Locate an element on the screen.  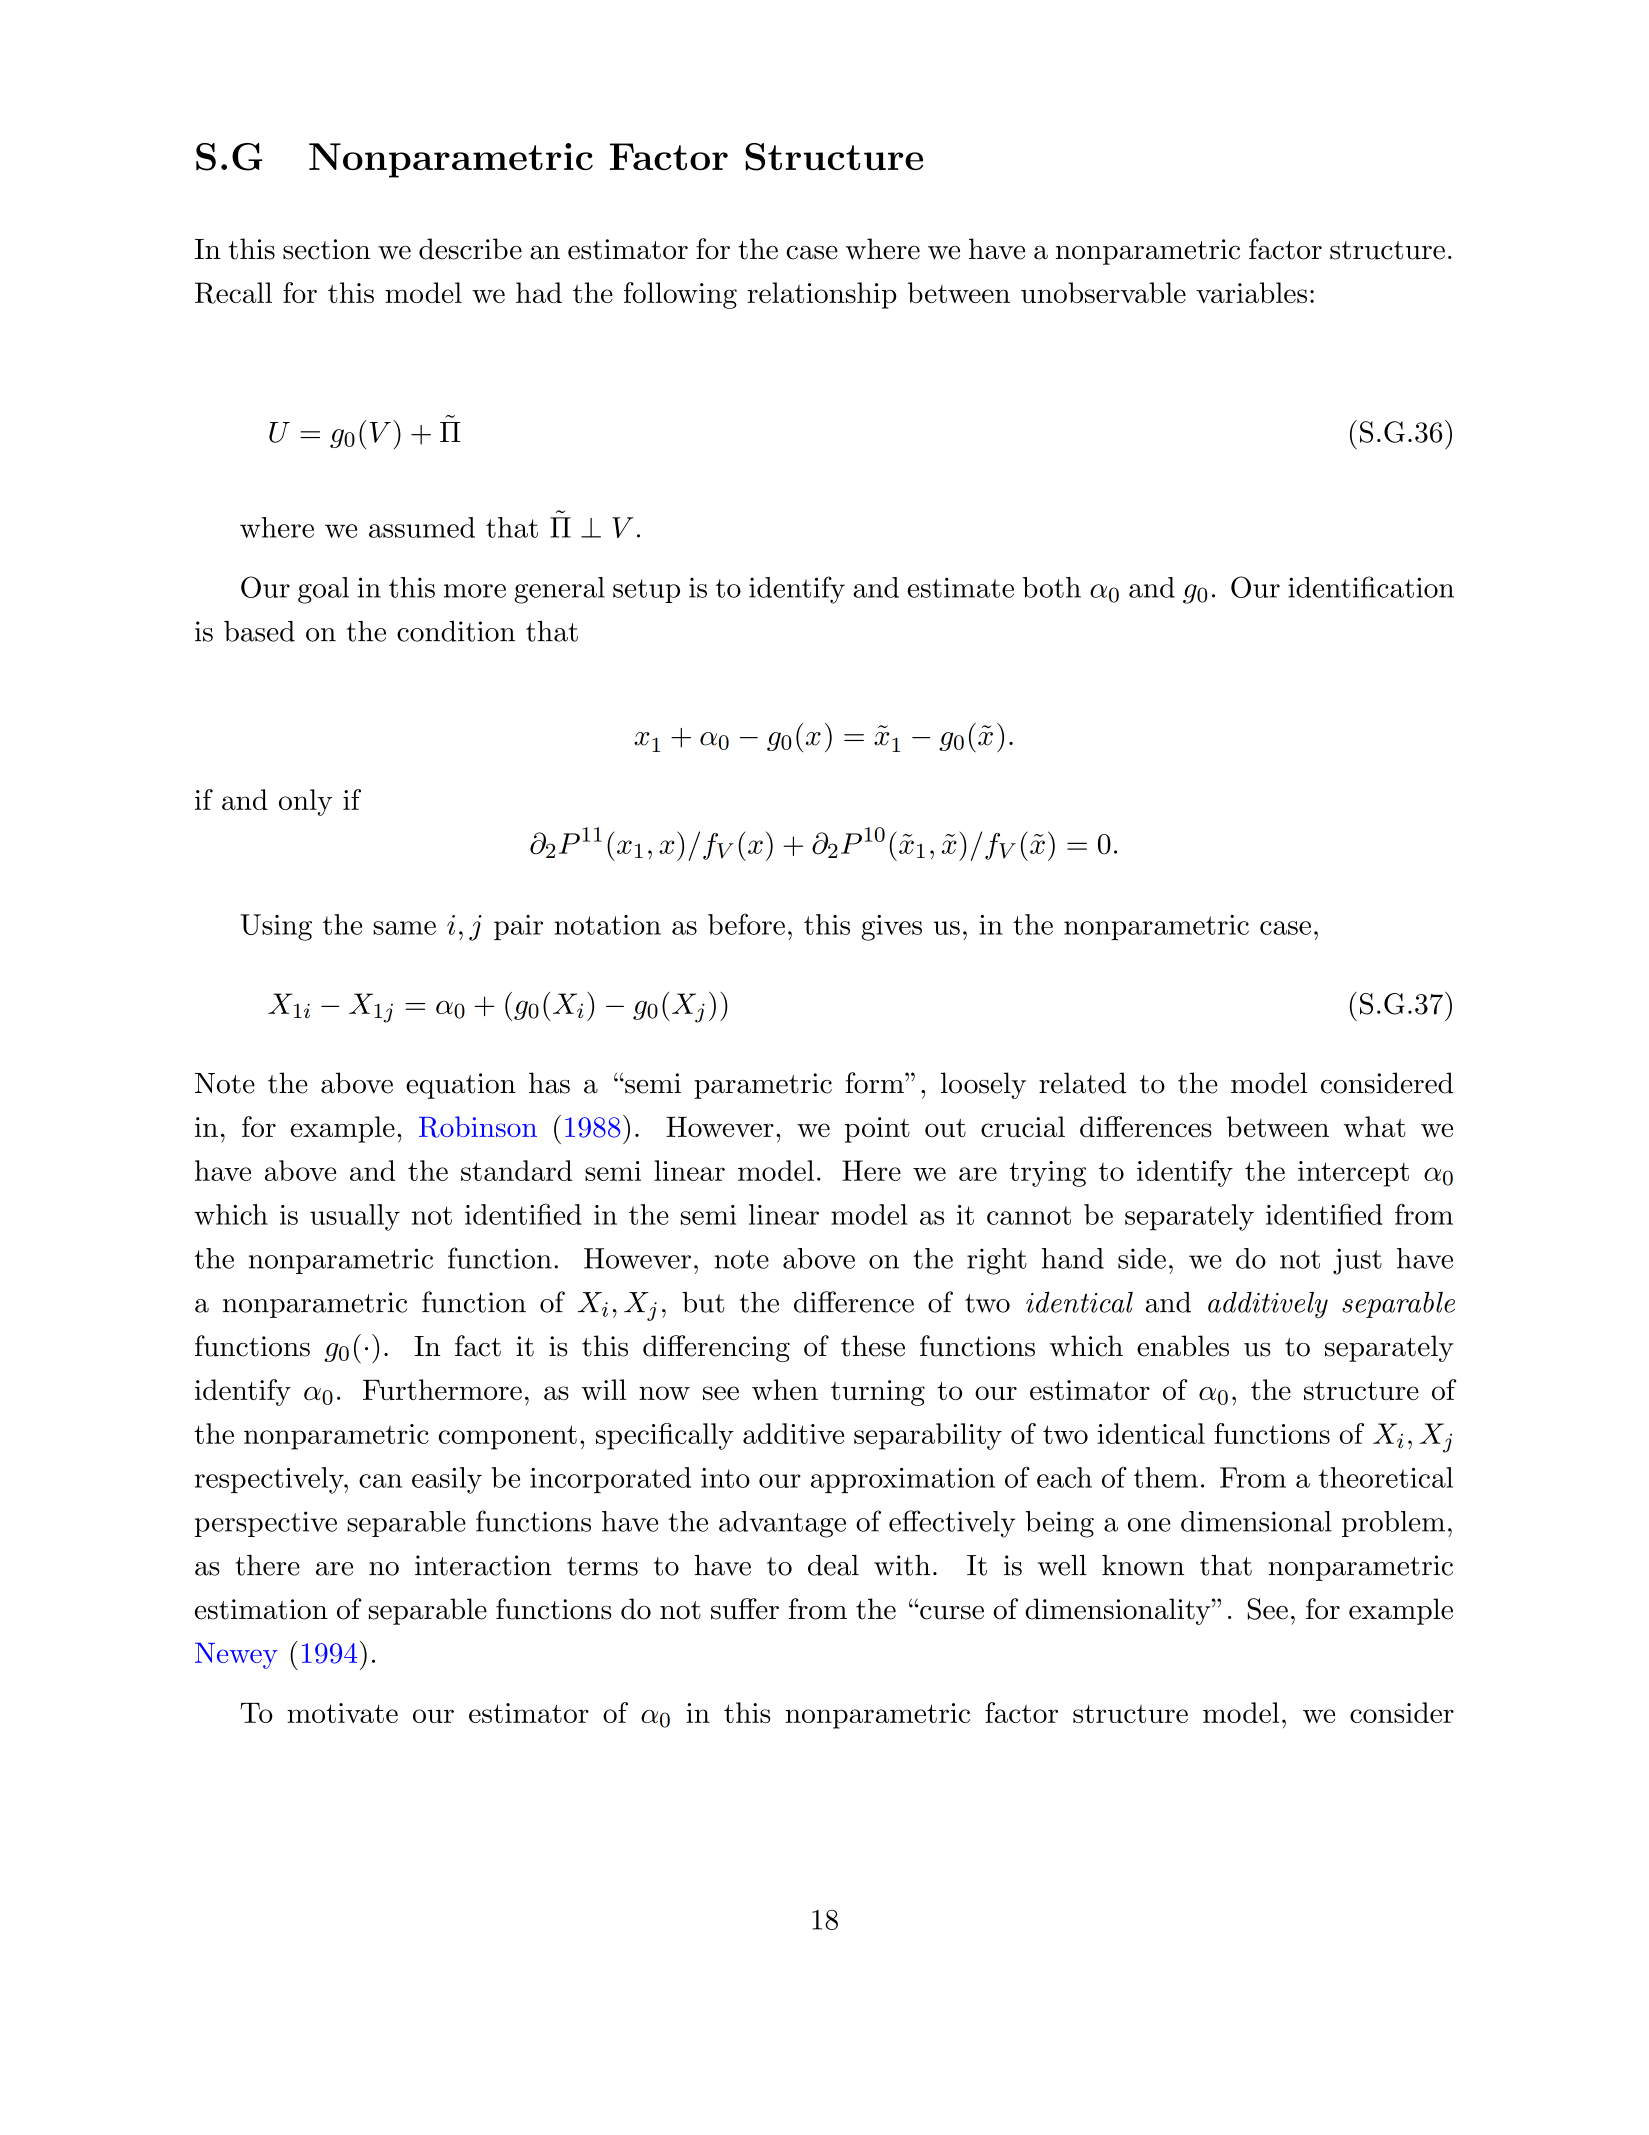
section is located at coordinates (327, 249).
